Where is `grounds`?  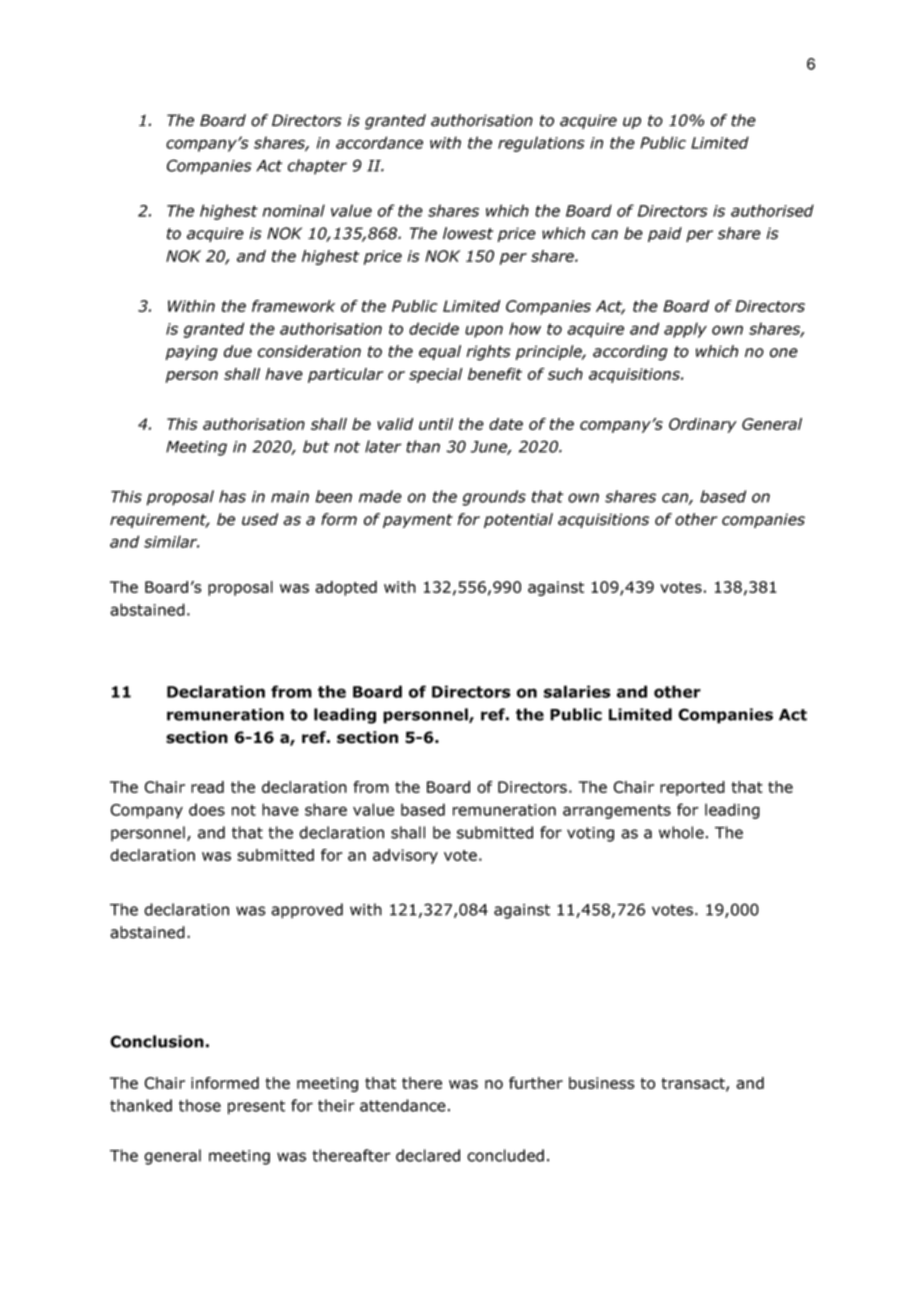 grounds is located at coordinates (494, 498).
